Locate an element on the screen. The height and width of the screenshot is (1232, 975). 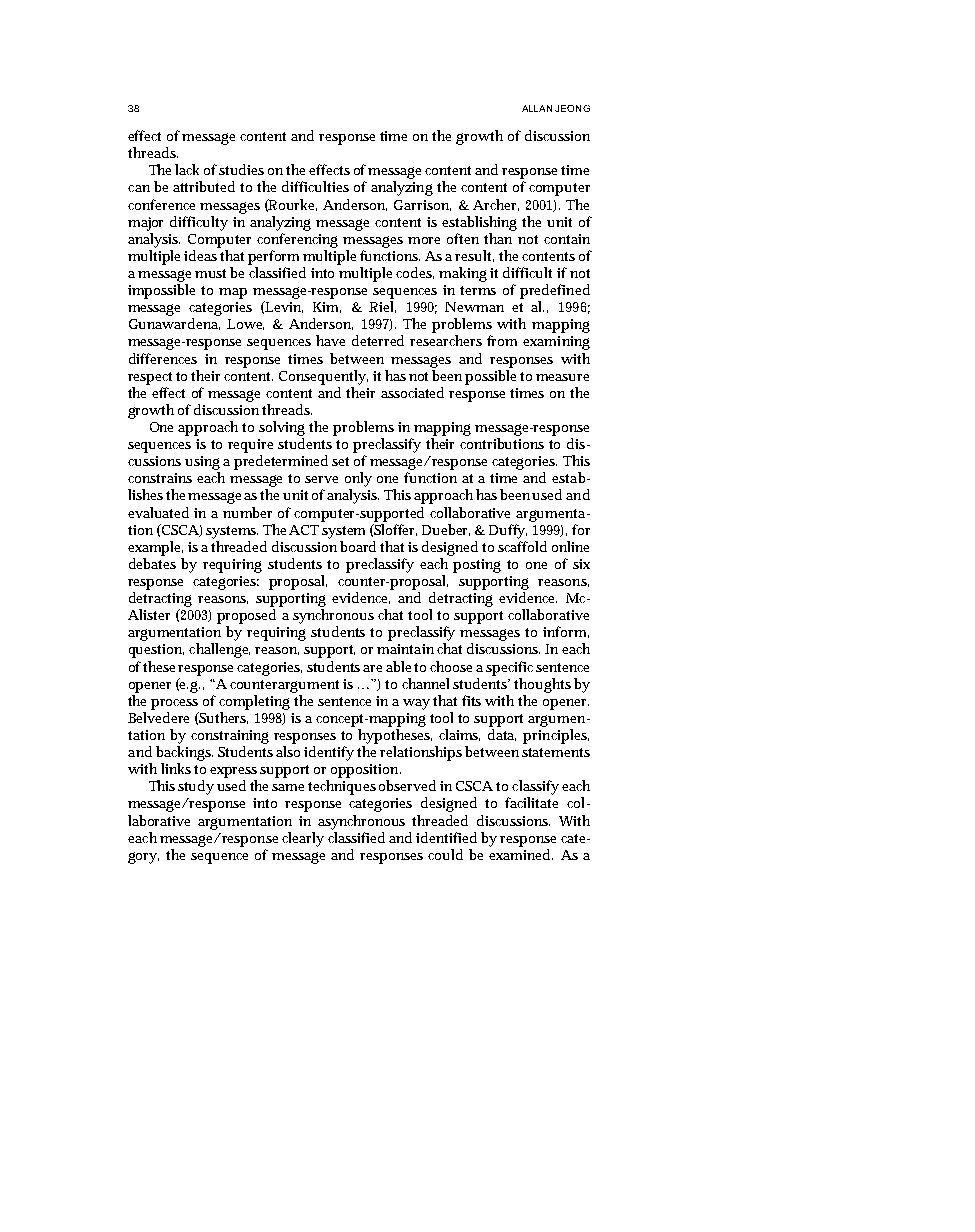
Garrison is located at coordinates (422, 205).
